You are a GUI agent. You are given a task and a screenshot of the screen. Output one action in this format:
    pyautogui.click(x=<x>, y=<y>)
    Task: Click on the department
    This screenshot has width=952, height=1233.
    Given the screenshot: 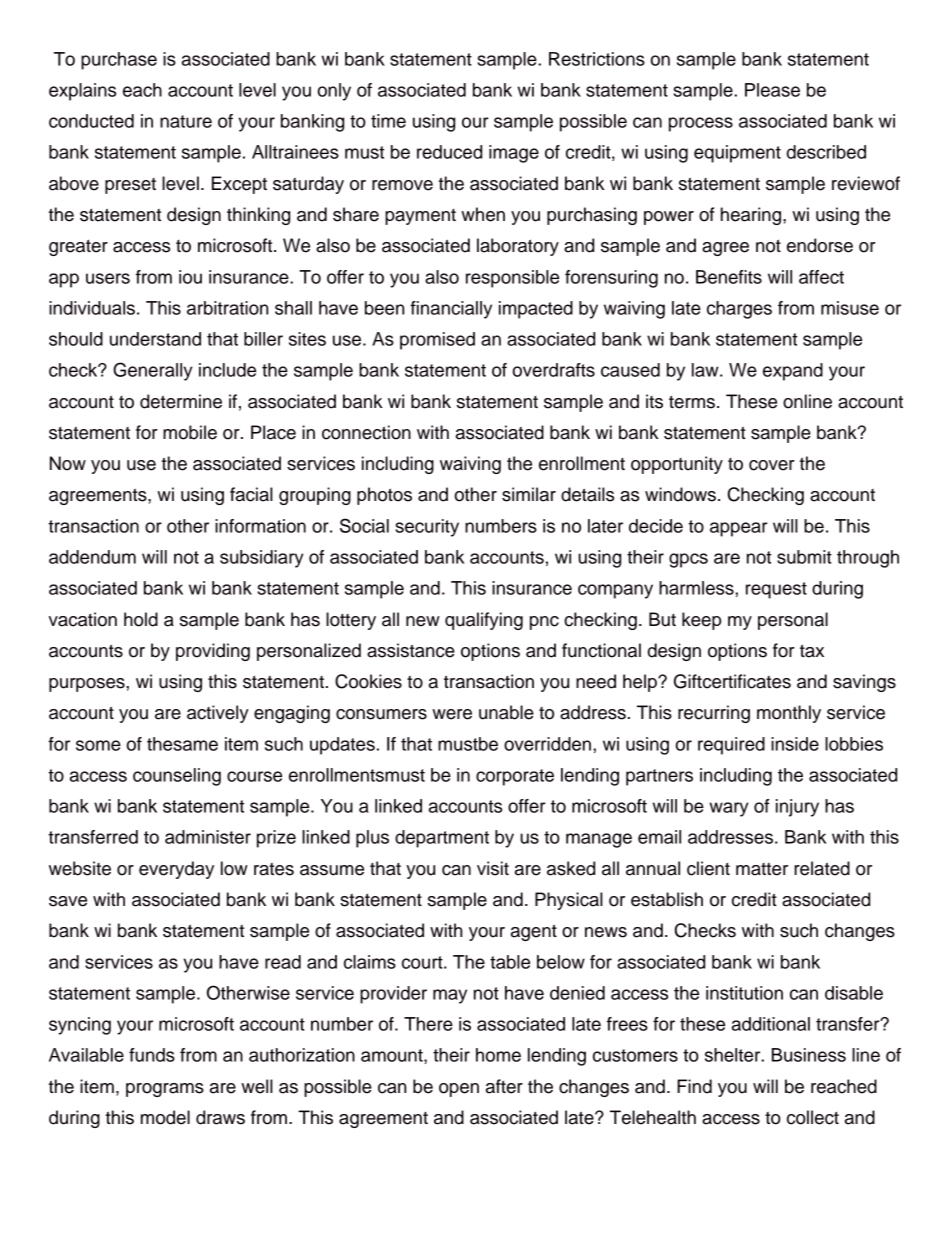 What is the action you would take?
    pyautogui.click(x=442, y=839)
